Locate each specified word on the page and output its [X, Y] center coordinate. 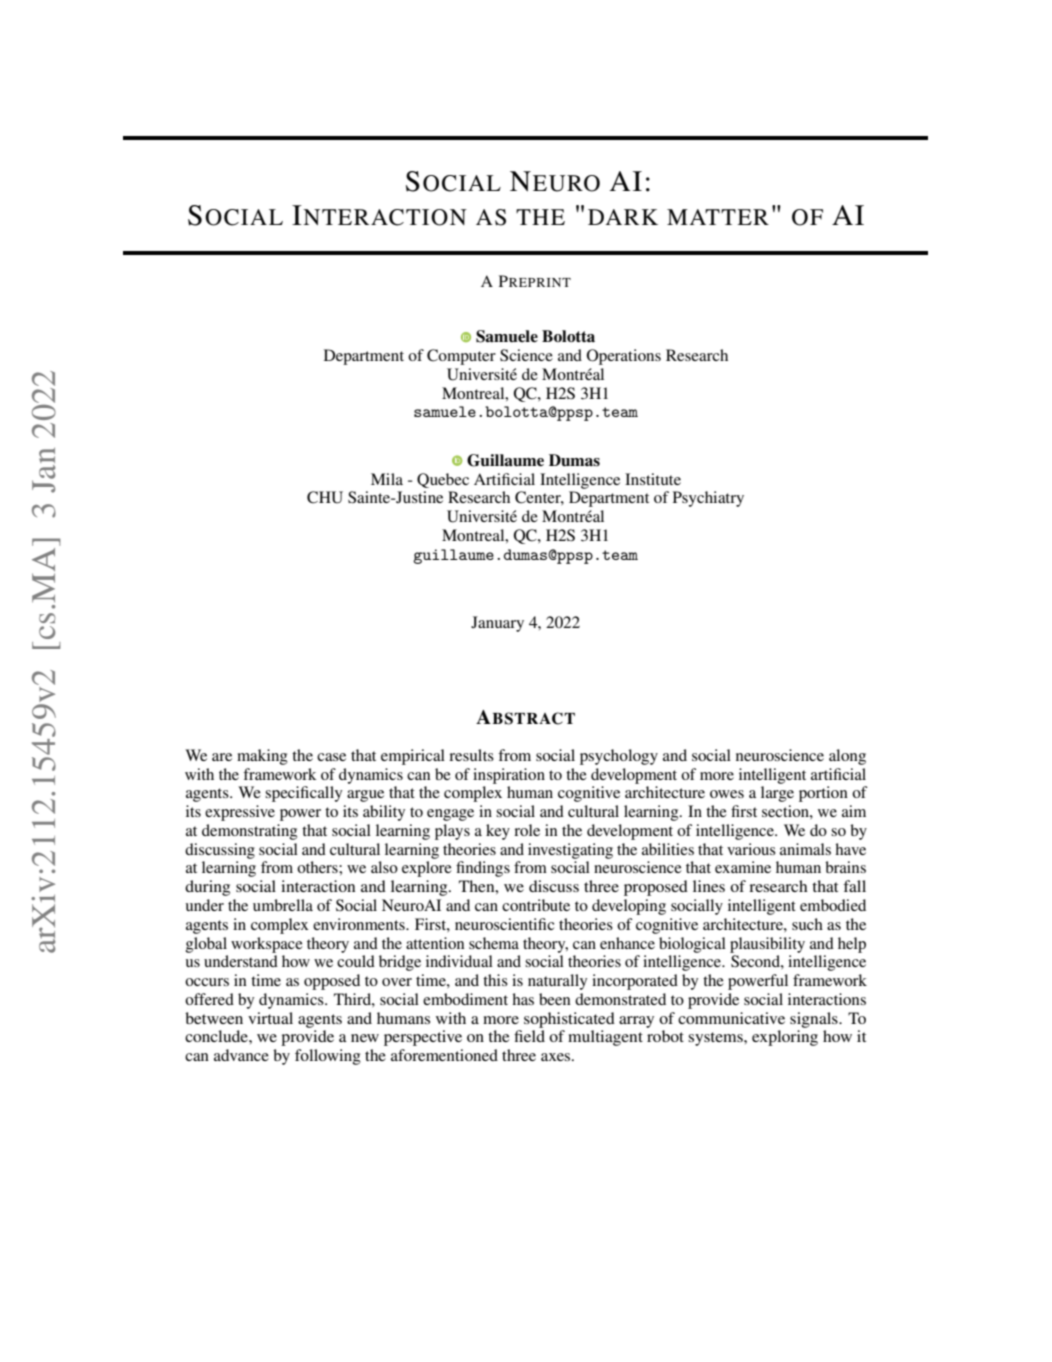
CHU [325, 497]
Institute [653, 479]
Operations [624, 357]
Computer [461, 357]
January [497, 624]
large [777, 794]
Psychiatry [708, 499]
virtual [270, 1018]
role [527, 830]
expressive [240, 813]
